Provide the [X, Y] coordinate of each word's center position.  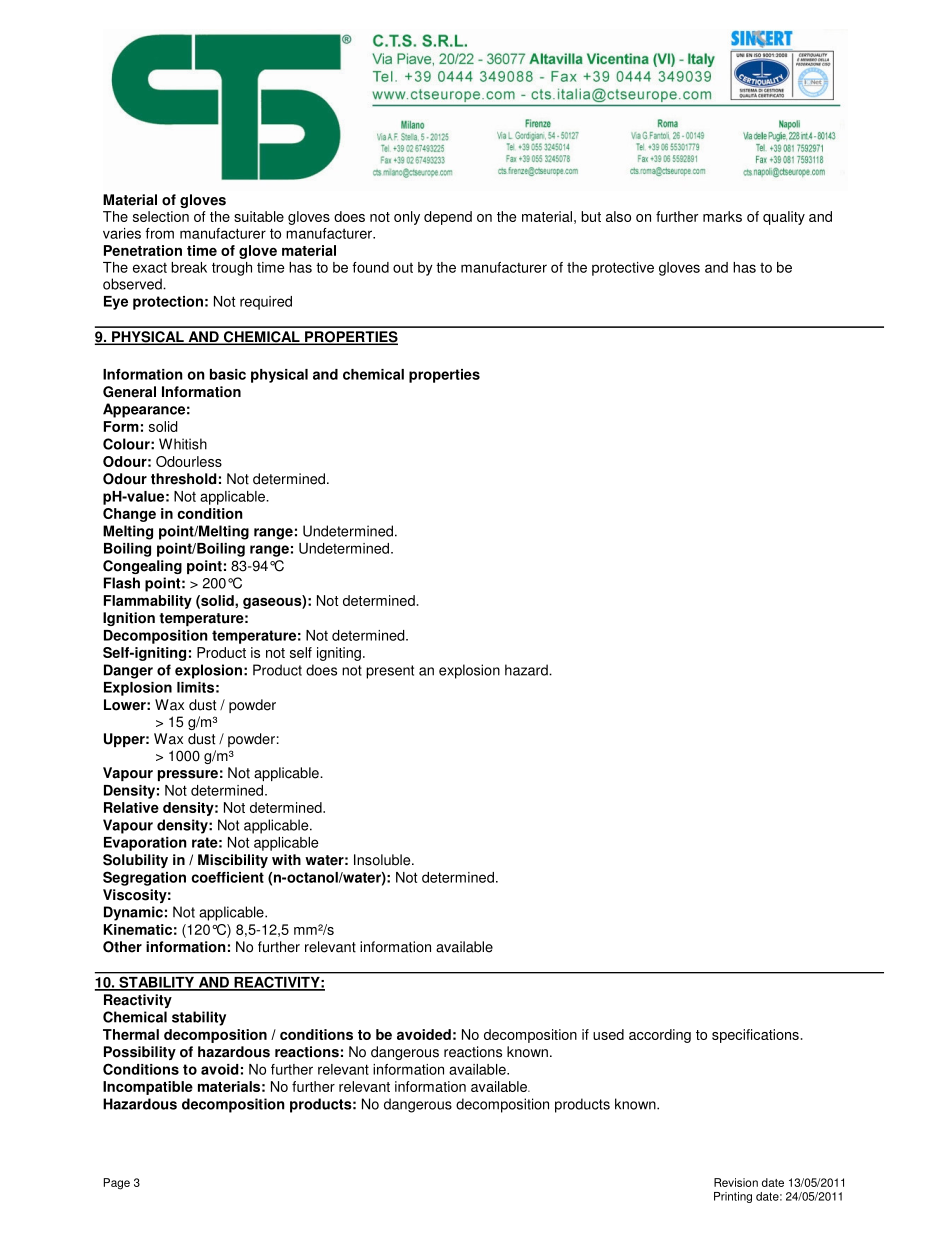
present [390, 672]
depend [448, 218]
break [189, 267]
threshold [183, 479]
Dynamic [133, 913]
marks [722, 216]
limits [195, 687]
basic [228, 374]
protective [623, 269]
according [660, 1036]
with [286, 860]
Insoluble [383, 860]
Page [117, 1184]
